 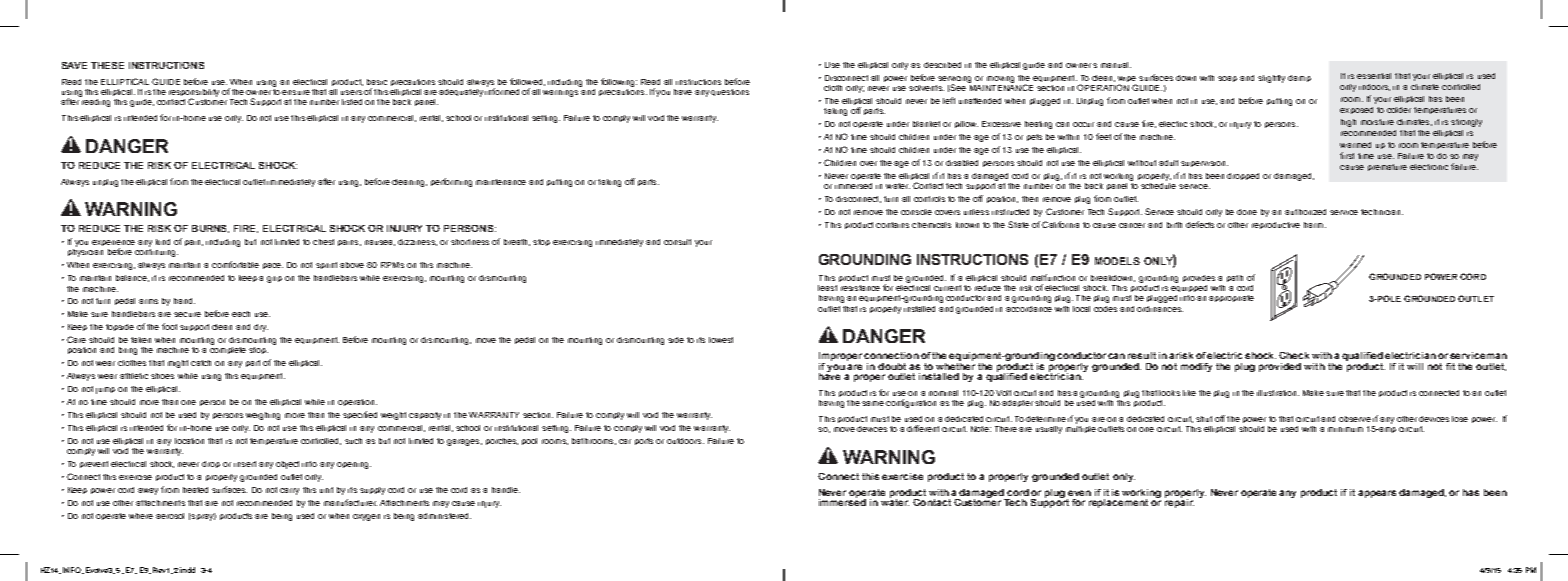 What do you see at coordinates (730, 92) in the screenshot?
I see `questions` at bounding box center [730, 92].
